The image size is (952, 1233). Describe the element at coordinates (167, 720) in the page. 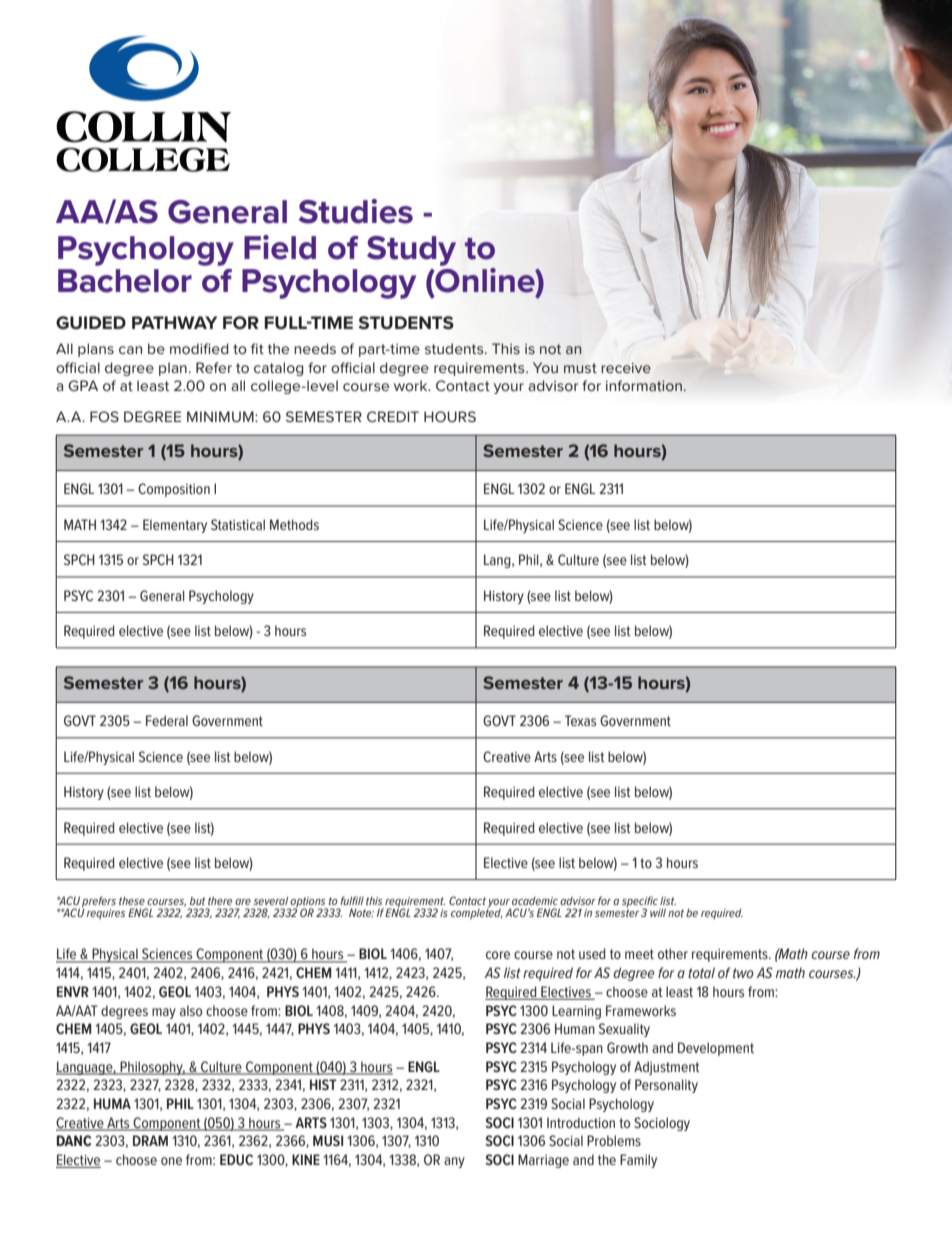

I see `Federal` at that location.
